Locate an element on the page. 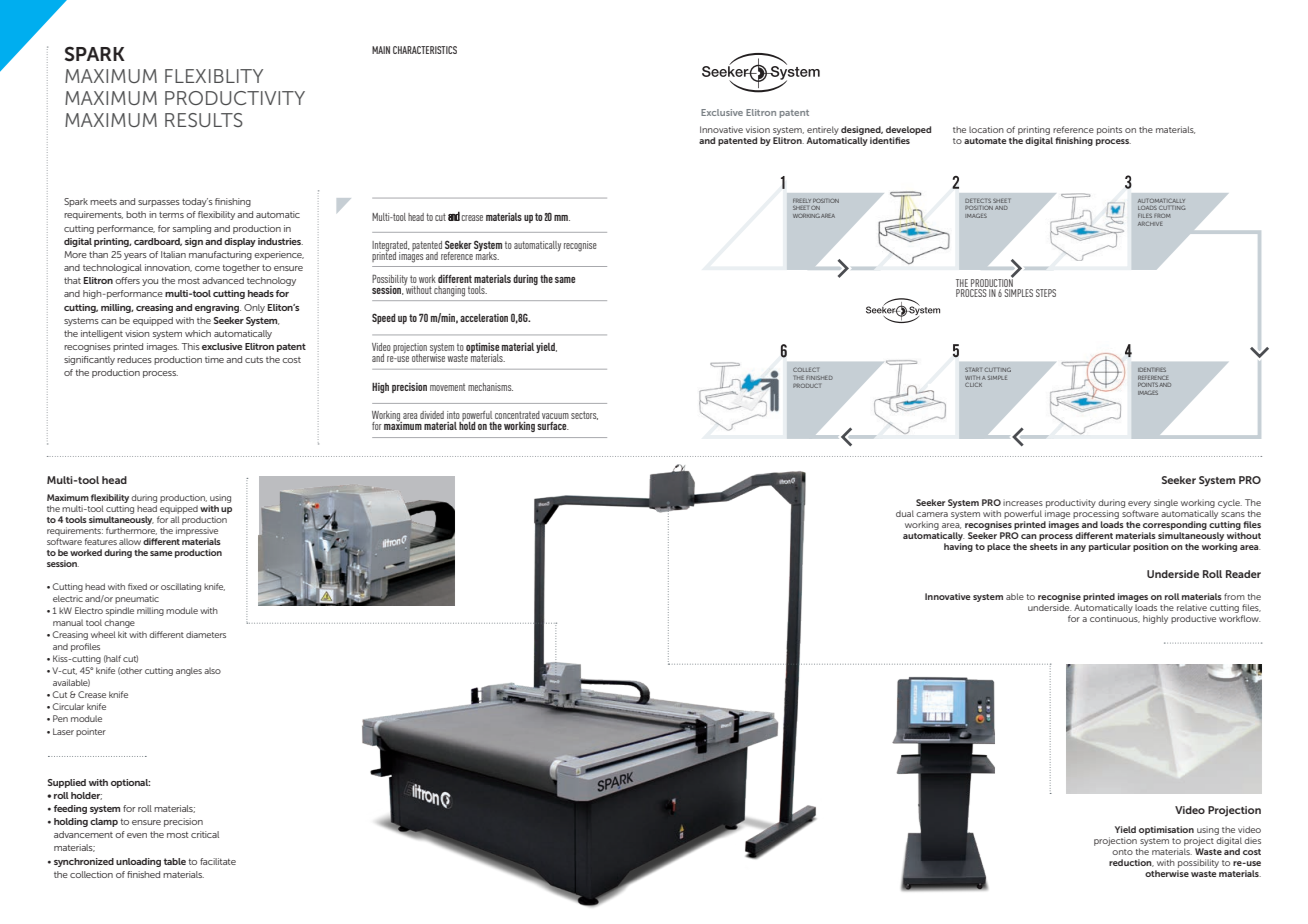 Image resolution: width=1308 pixels, height=924 pixels. RESULTS is located at coordinates (204, 120).
